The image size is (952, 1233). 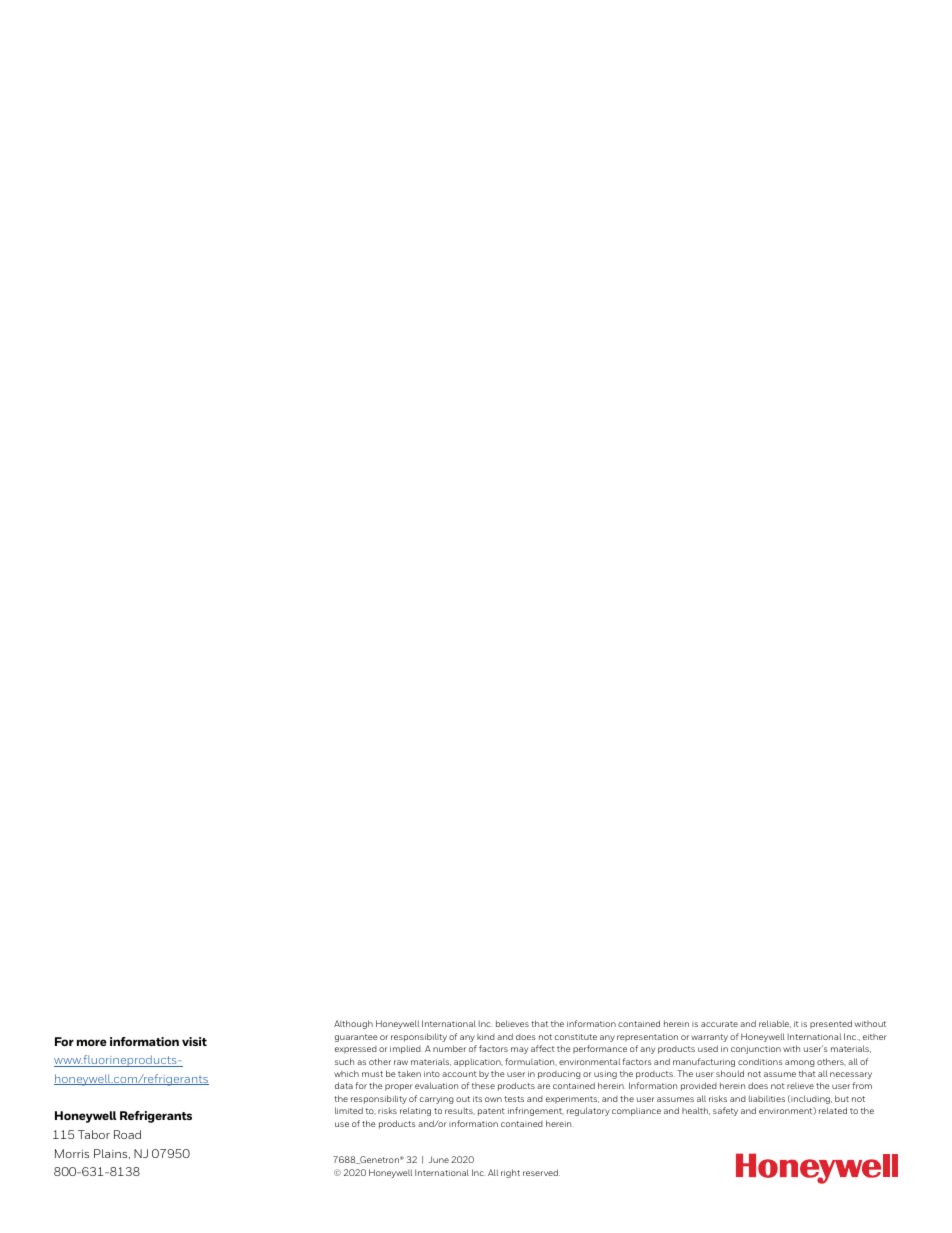 I want to click on presented, so click(x=831, y=1024).
